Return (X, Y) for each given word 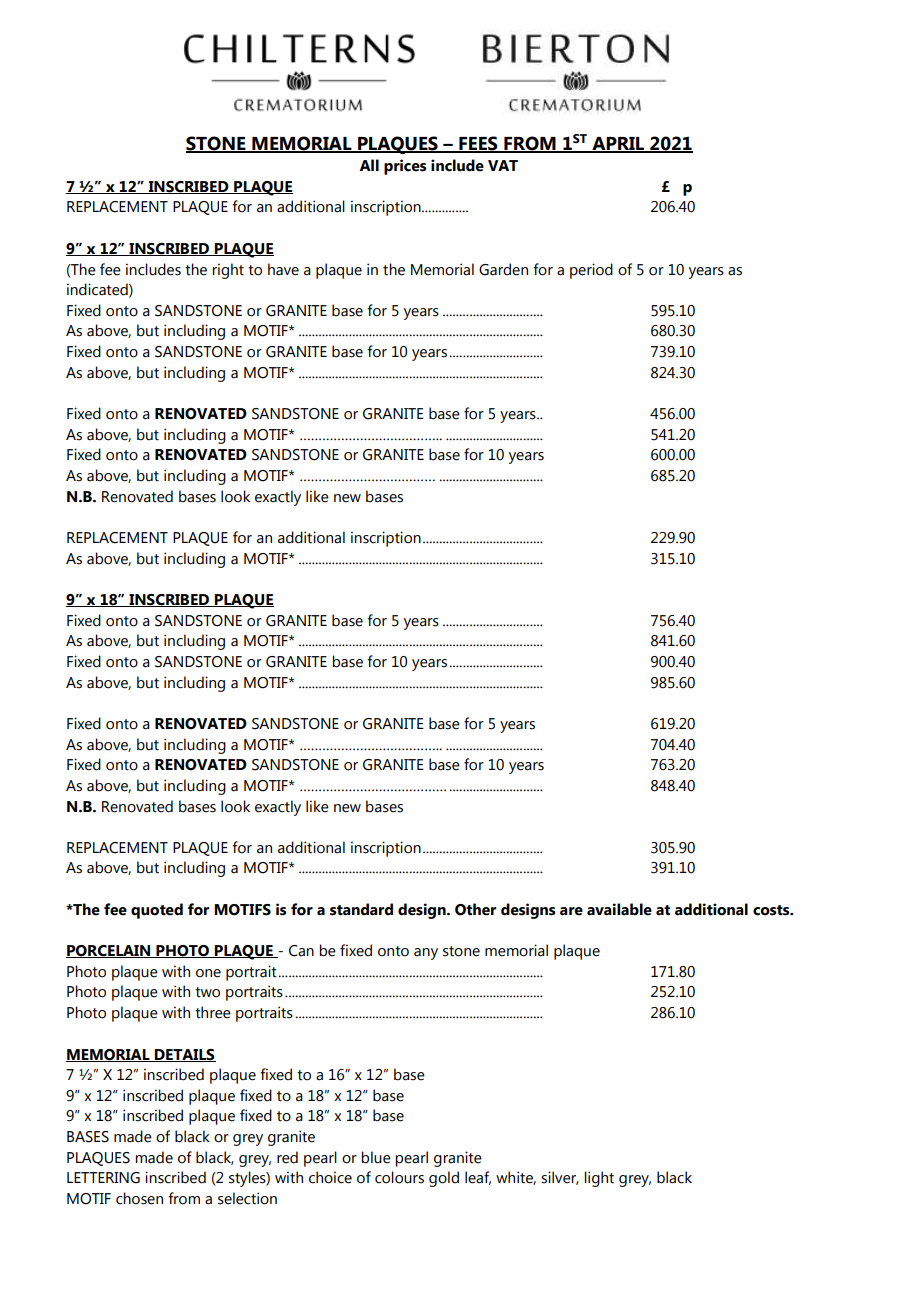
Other (475, 909)
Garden (503, 269)
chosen (139, 1198)
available (619, 909)
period (591, 271)
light (599, 1179)
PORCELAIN (109, 951)
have (283, 269)
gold (444, 1179)
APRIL (618, 144)
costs (772, 910)
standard (361, 909)
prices (405, 167)
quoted (157, 911)
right (228, 271)
